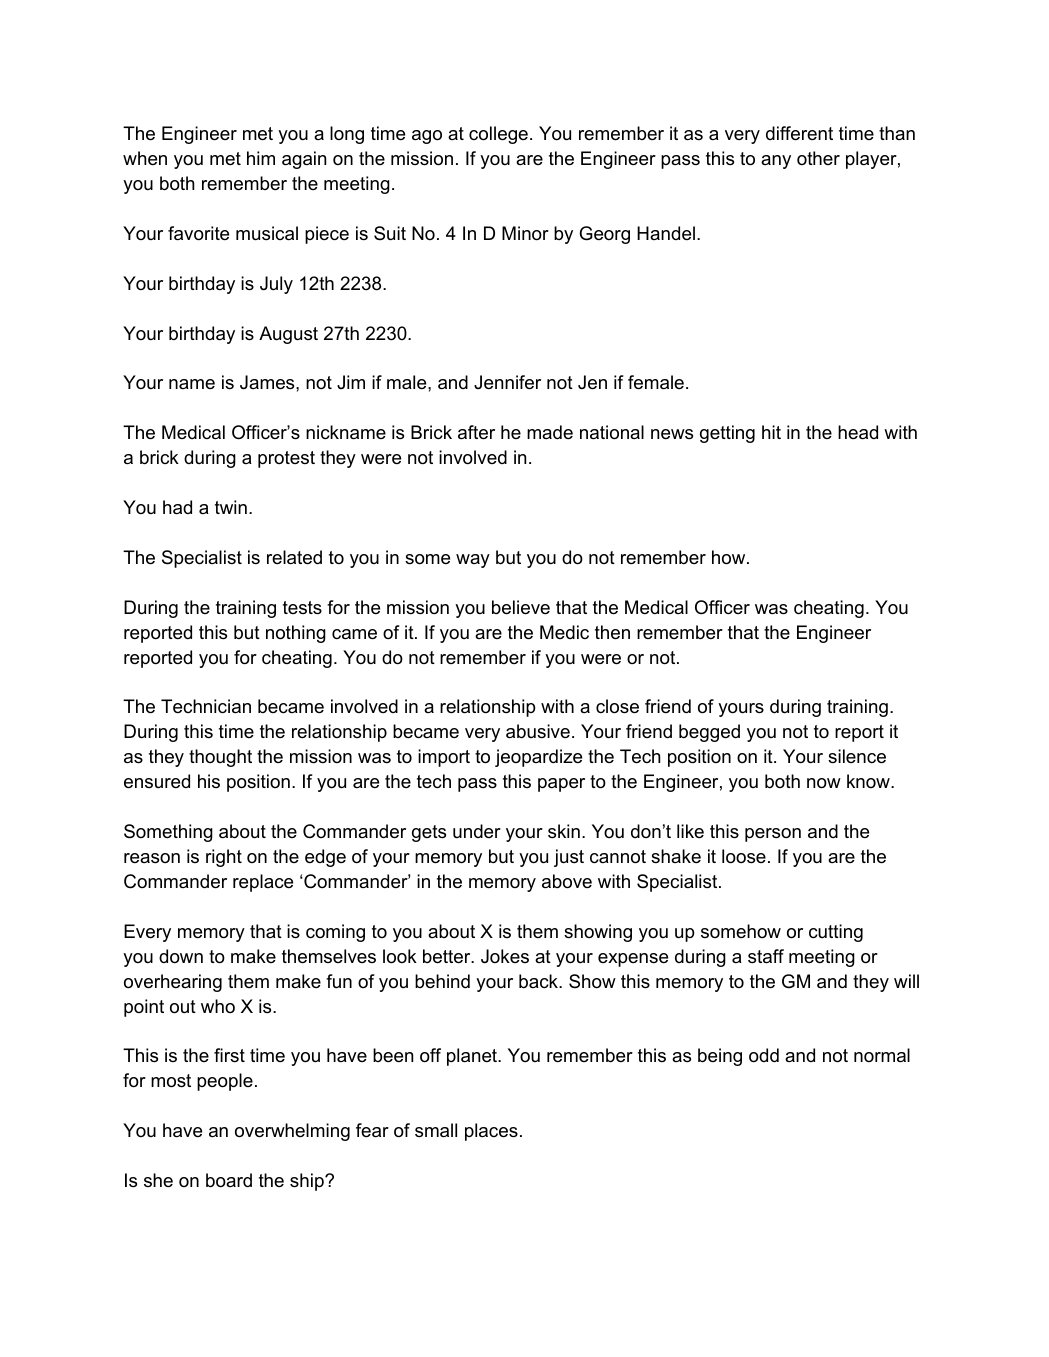 The width and height of the image is (1049, 1357). What do you see at coordinates (858, 432) in the image?
I see `head` at bounding box center [858, 432].
